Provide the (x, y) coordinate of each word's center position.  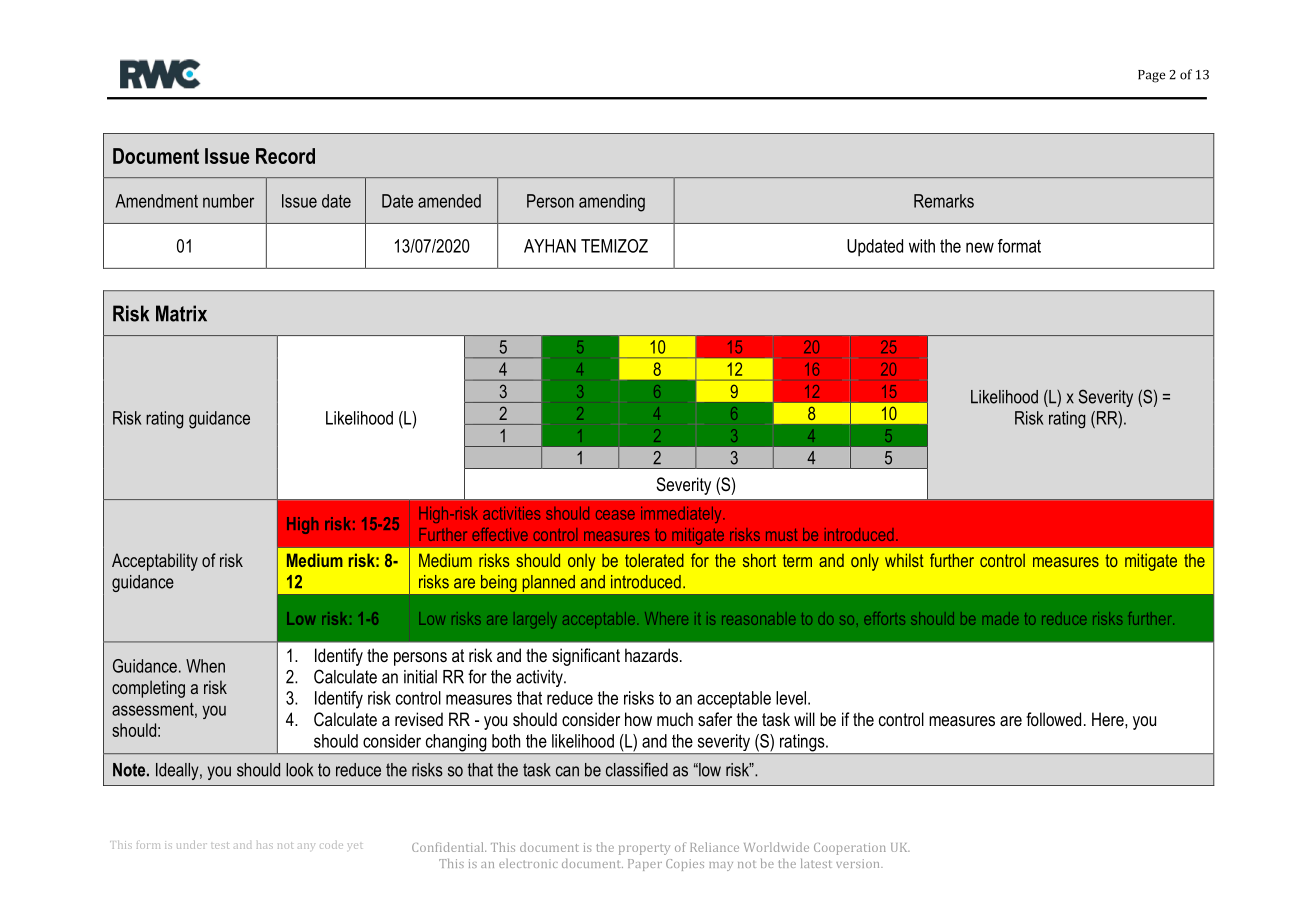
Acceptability (155, 562)
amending (612, 203)
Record (285, 156)
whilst (904, 560)
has (265, 846)
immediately (682, 514)
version (859, 863)
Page (1152, 76)
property (644, 849)
